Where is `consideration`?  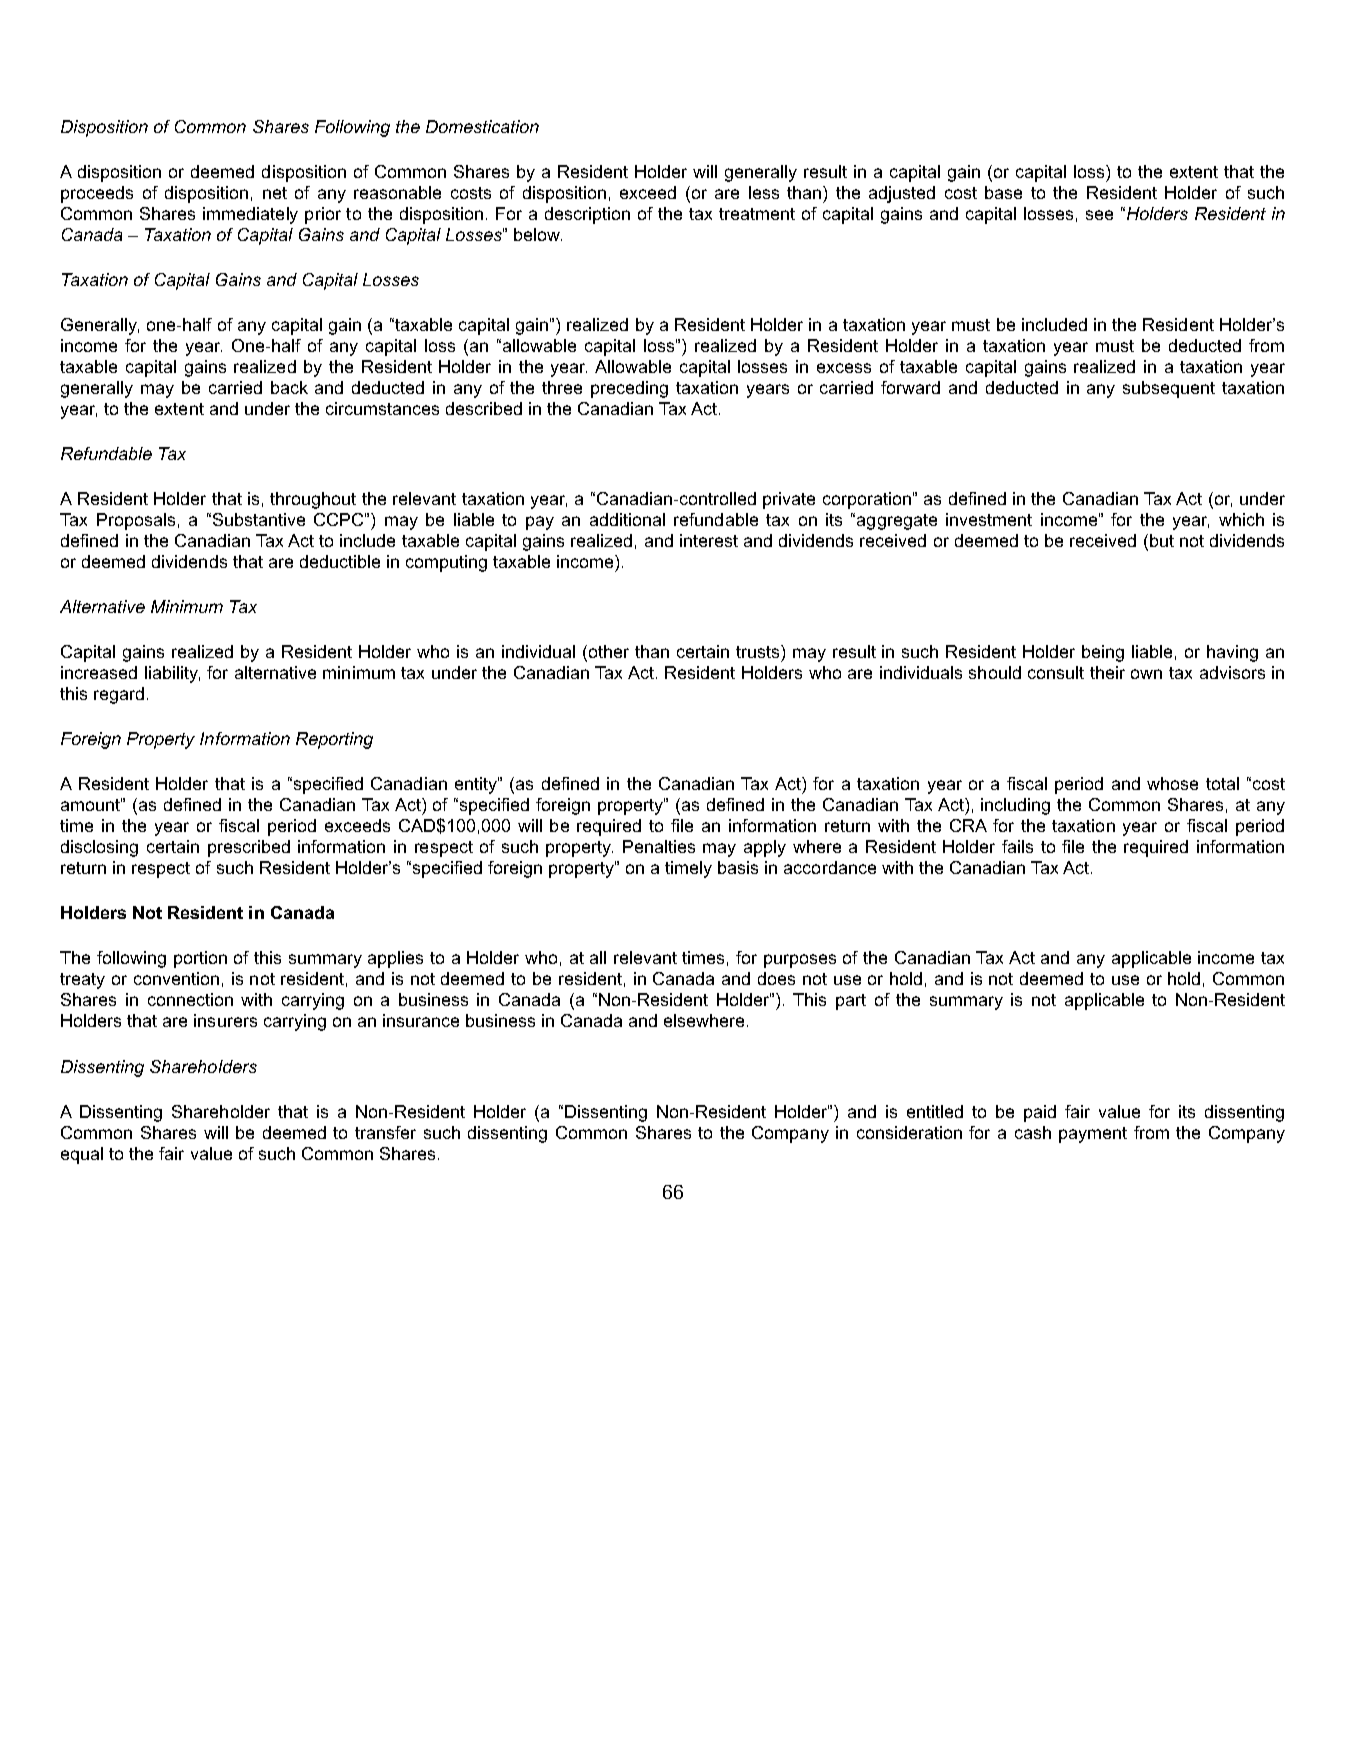 consideration is located at coordinates (909, 1132).
